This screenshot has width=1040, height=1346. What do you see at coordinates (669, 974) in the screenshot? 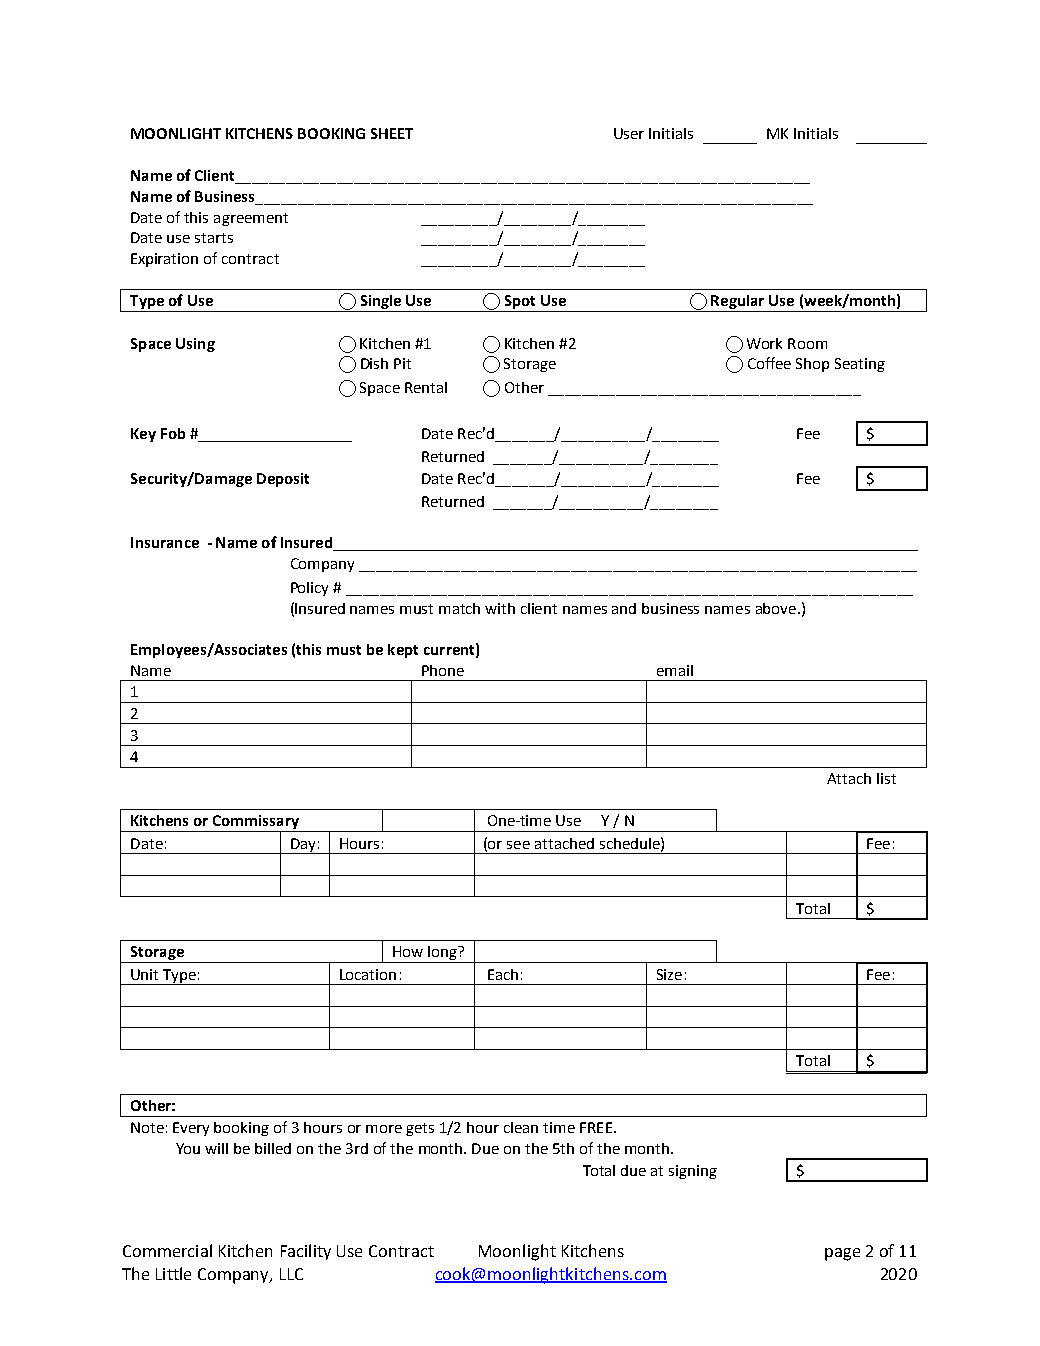
I see `Size` at bounding box center [669, 974].
